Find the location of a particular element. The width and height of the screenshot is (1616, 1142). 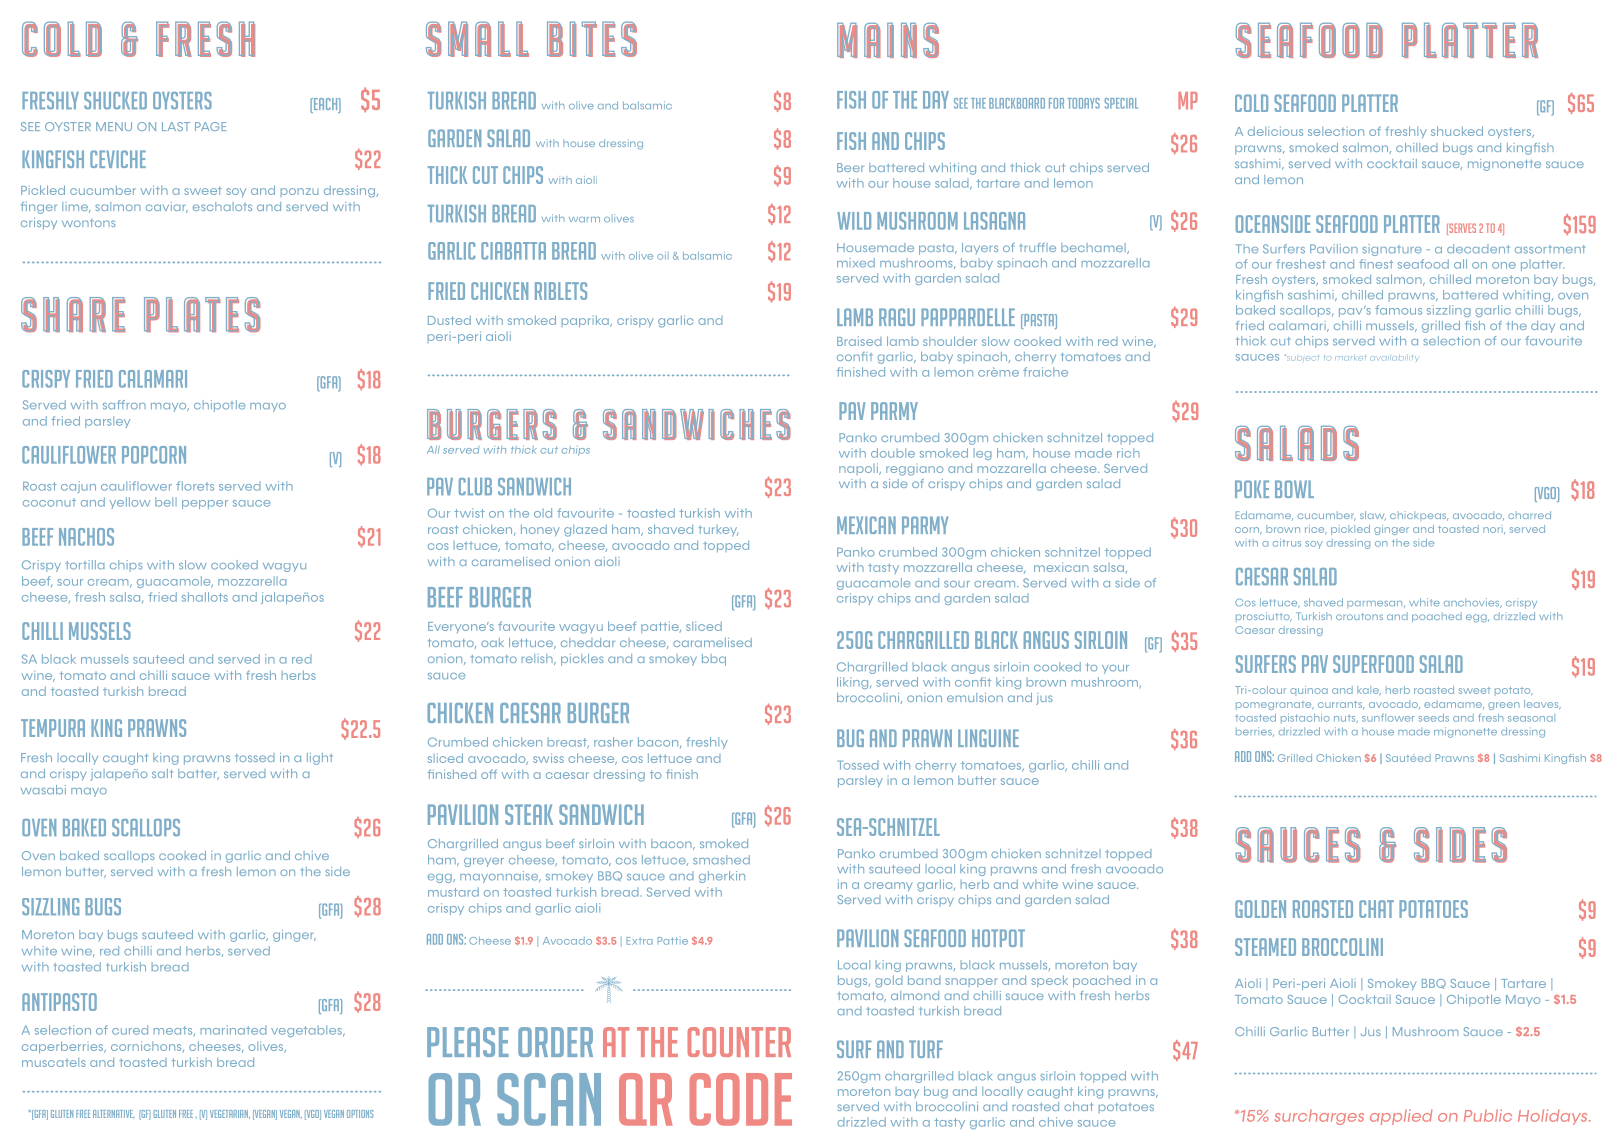

COUNTER is located at coordinates (739, 1042).
